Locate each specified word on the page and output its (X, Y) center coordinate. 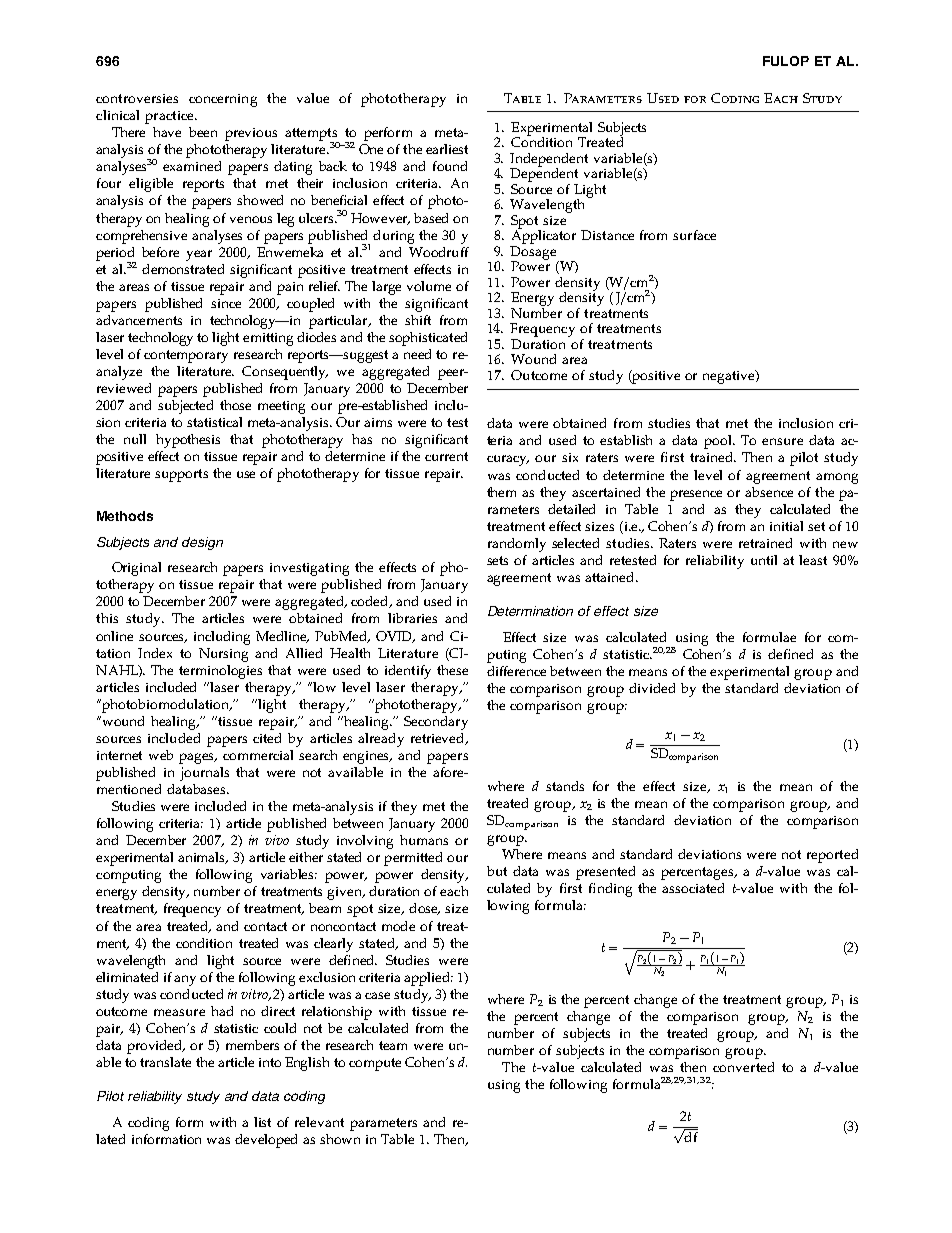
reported (832, 856)
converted (743, 1067)
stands (565, 786)
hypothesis (188, 441)
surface (694, 235)
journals (204, 774)
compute (375, 1064)
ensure (782, 441)
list (262, 1122)
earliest (447, 149)
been (203, 132)
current (446, 456)
